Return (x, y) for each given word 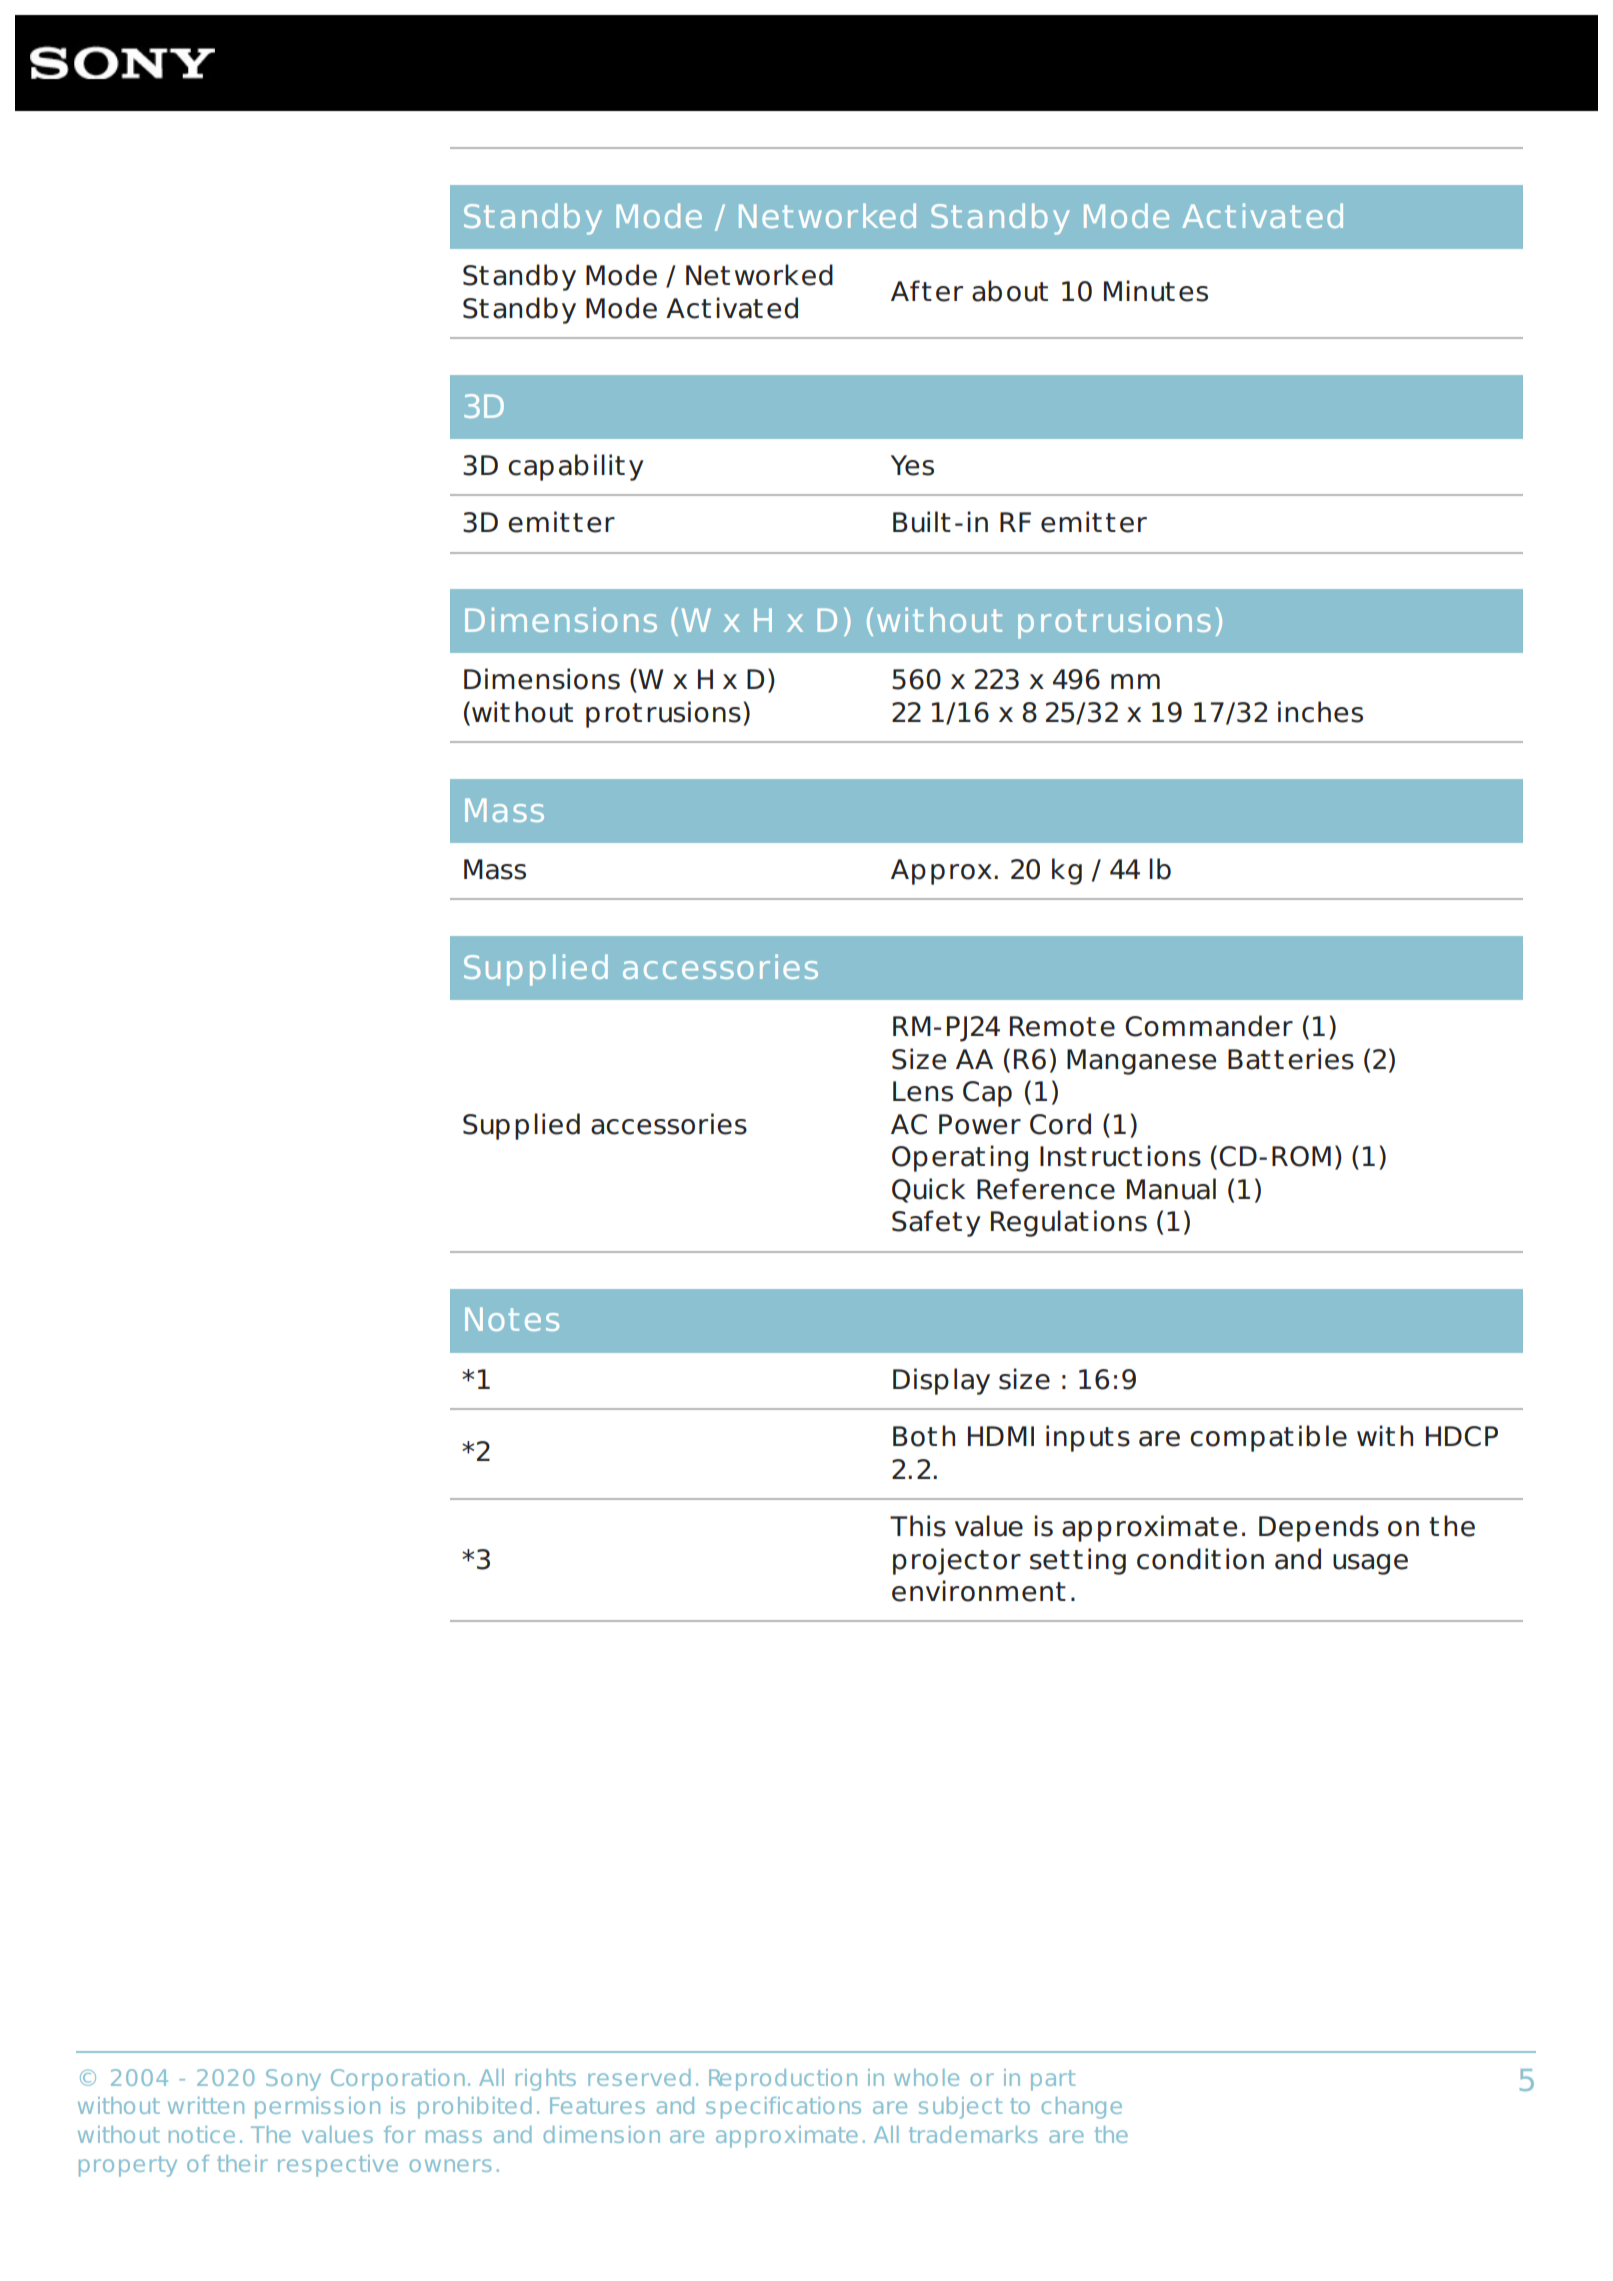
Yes (912, 465)
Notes (512, 1319)
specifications (783, 2108)
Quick (928, 1190)
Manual (1171, 1189)
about (1010, 291)
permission (317, 2108)
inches (1320, 712)
